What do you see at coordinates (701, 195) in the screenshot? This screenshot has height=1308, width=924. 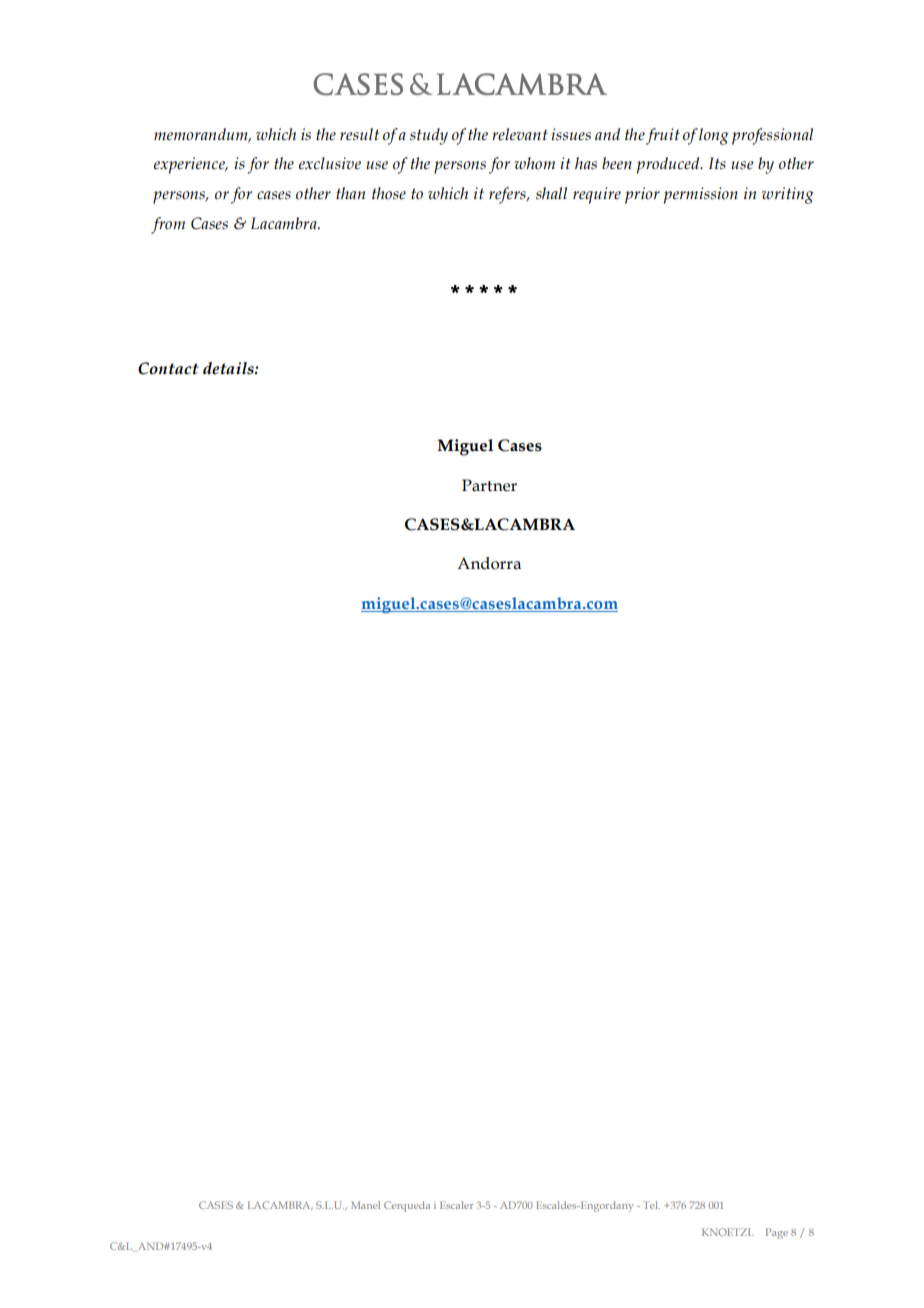 I see `permission` at bounding box center [701, 195].
